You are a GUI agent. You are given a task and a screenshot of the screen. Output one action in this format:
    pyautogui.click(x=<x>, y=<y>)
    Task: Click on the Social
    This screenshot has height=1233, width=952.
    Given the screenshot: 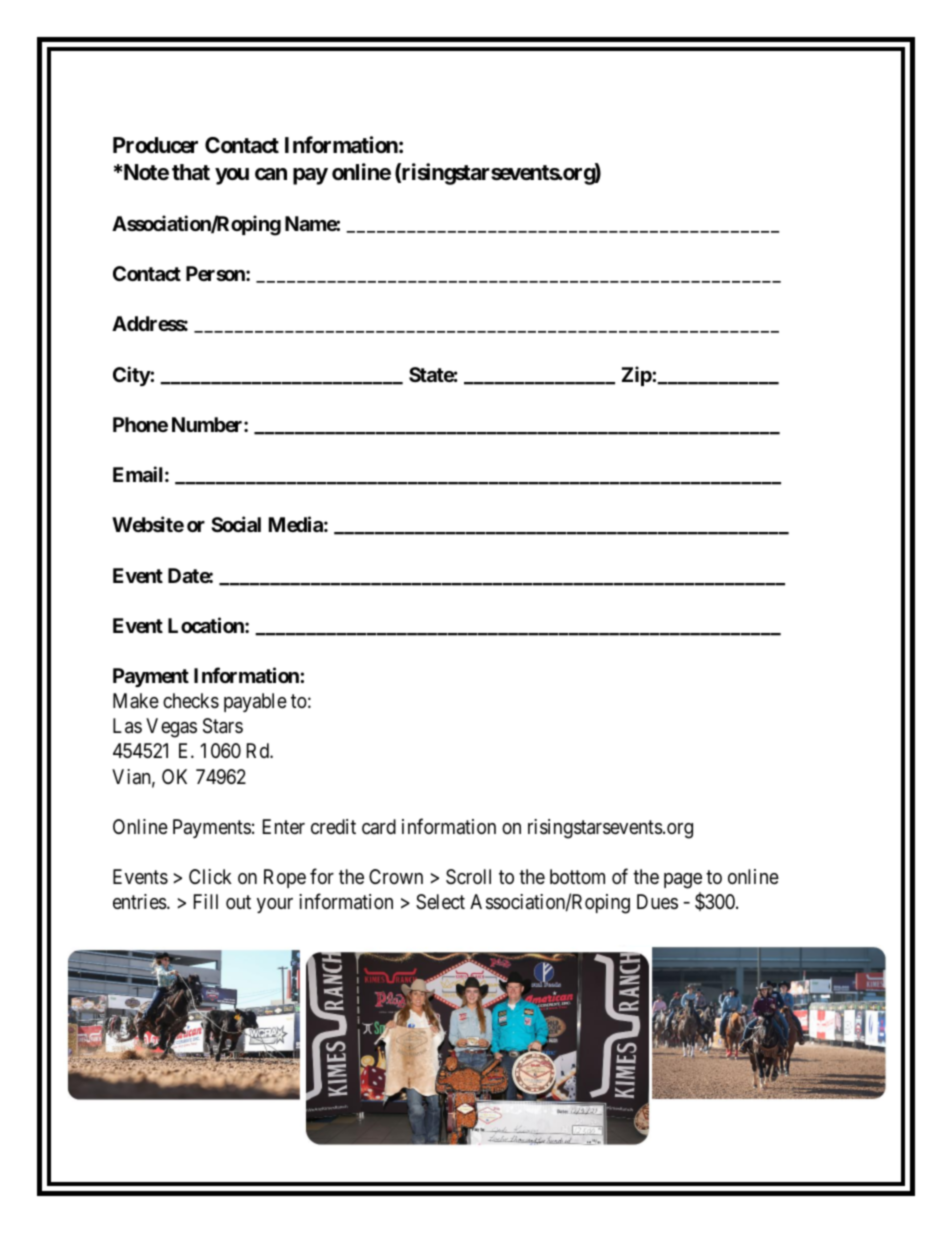 What is the action you would take?
    pyautogui.click(x=236, y=524)
